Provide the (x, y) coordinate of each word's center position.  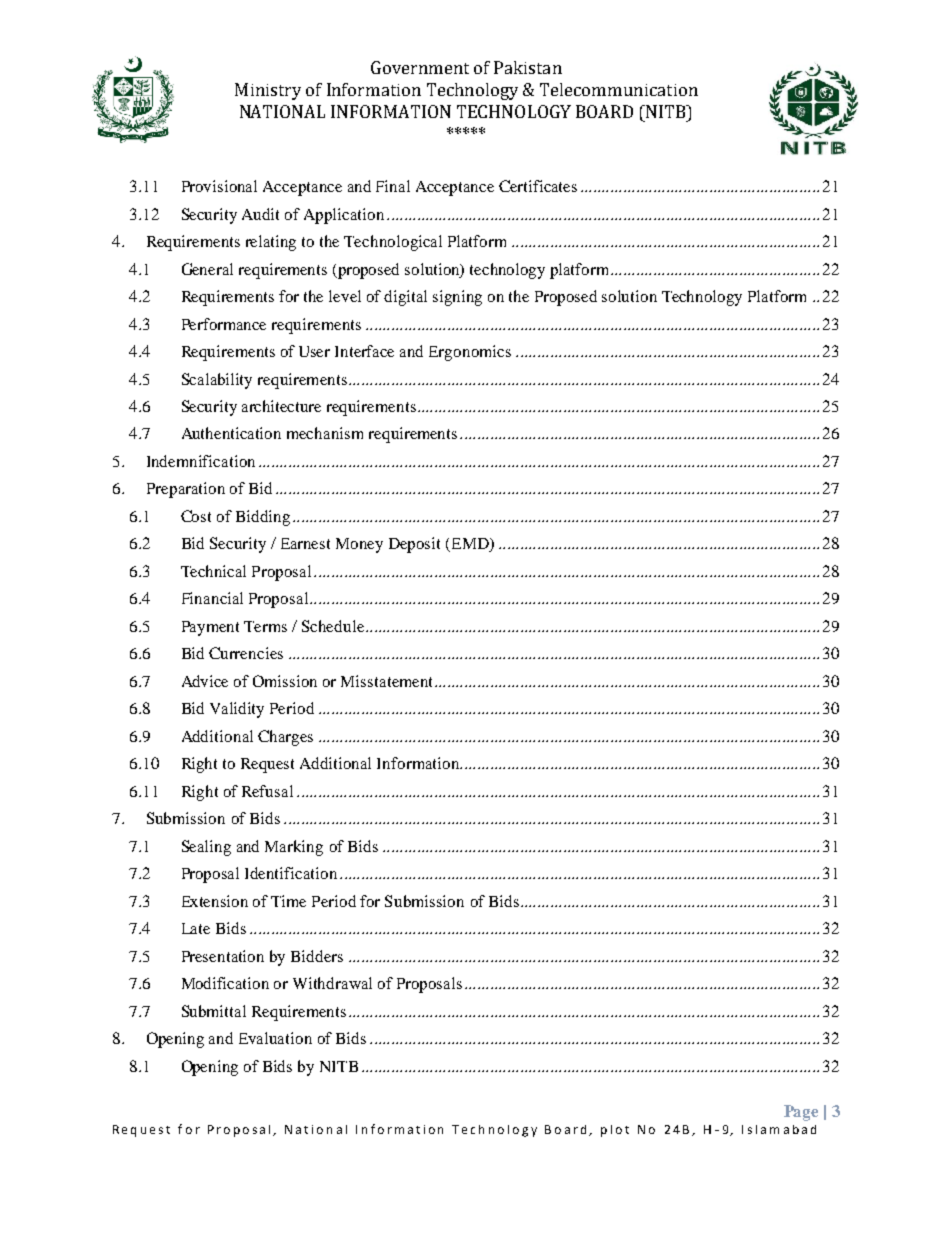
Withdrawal (332, 983)
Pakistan (528, 67)
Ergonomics (470, 353)
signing (457, 298)
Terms (265, 626)
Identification (291, 873)
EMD (470, 545)
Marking (294, 848)
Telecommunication (619, 89)
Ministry (268, 91)
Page (801, 1113)
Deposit (414, 545)
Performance (224, 324)
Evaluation (275, 1038)
